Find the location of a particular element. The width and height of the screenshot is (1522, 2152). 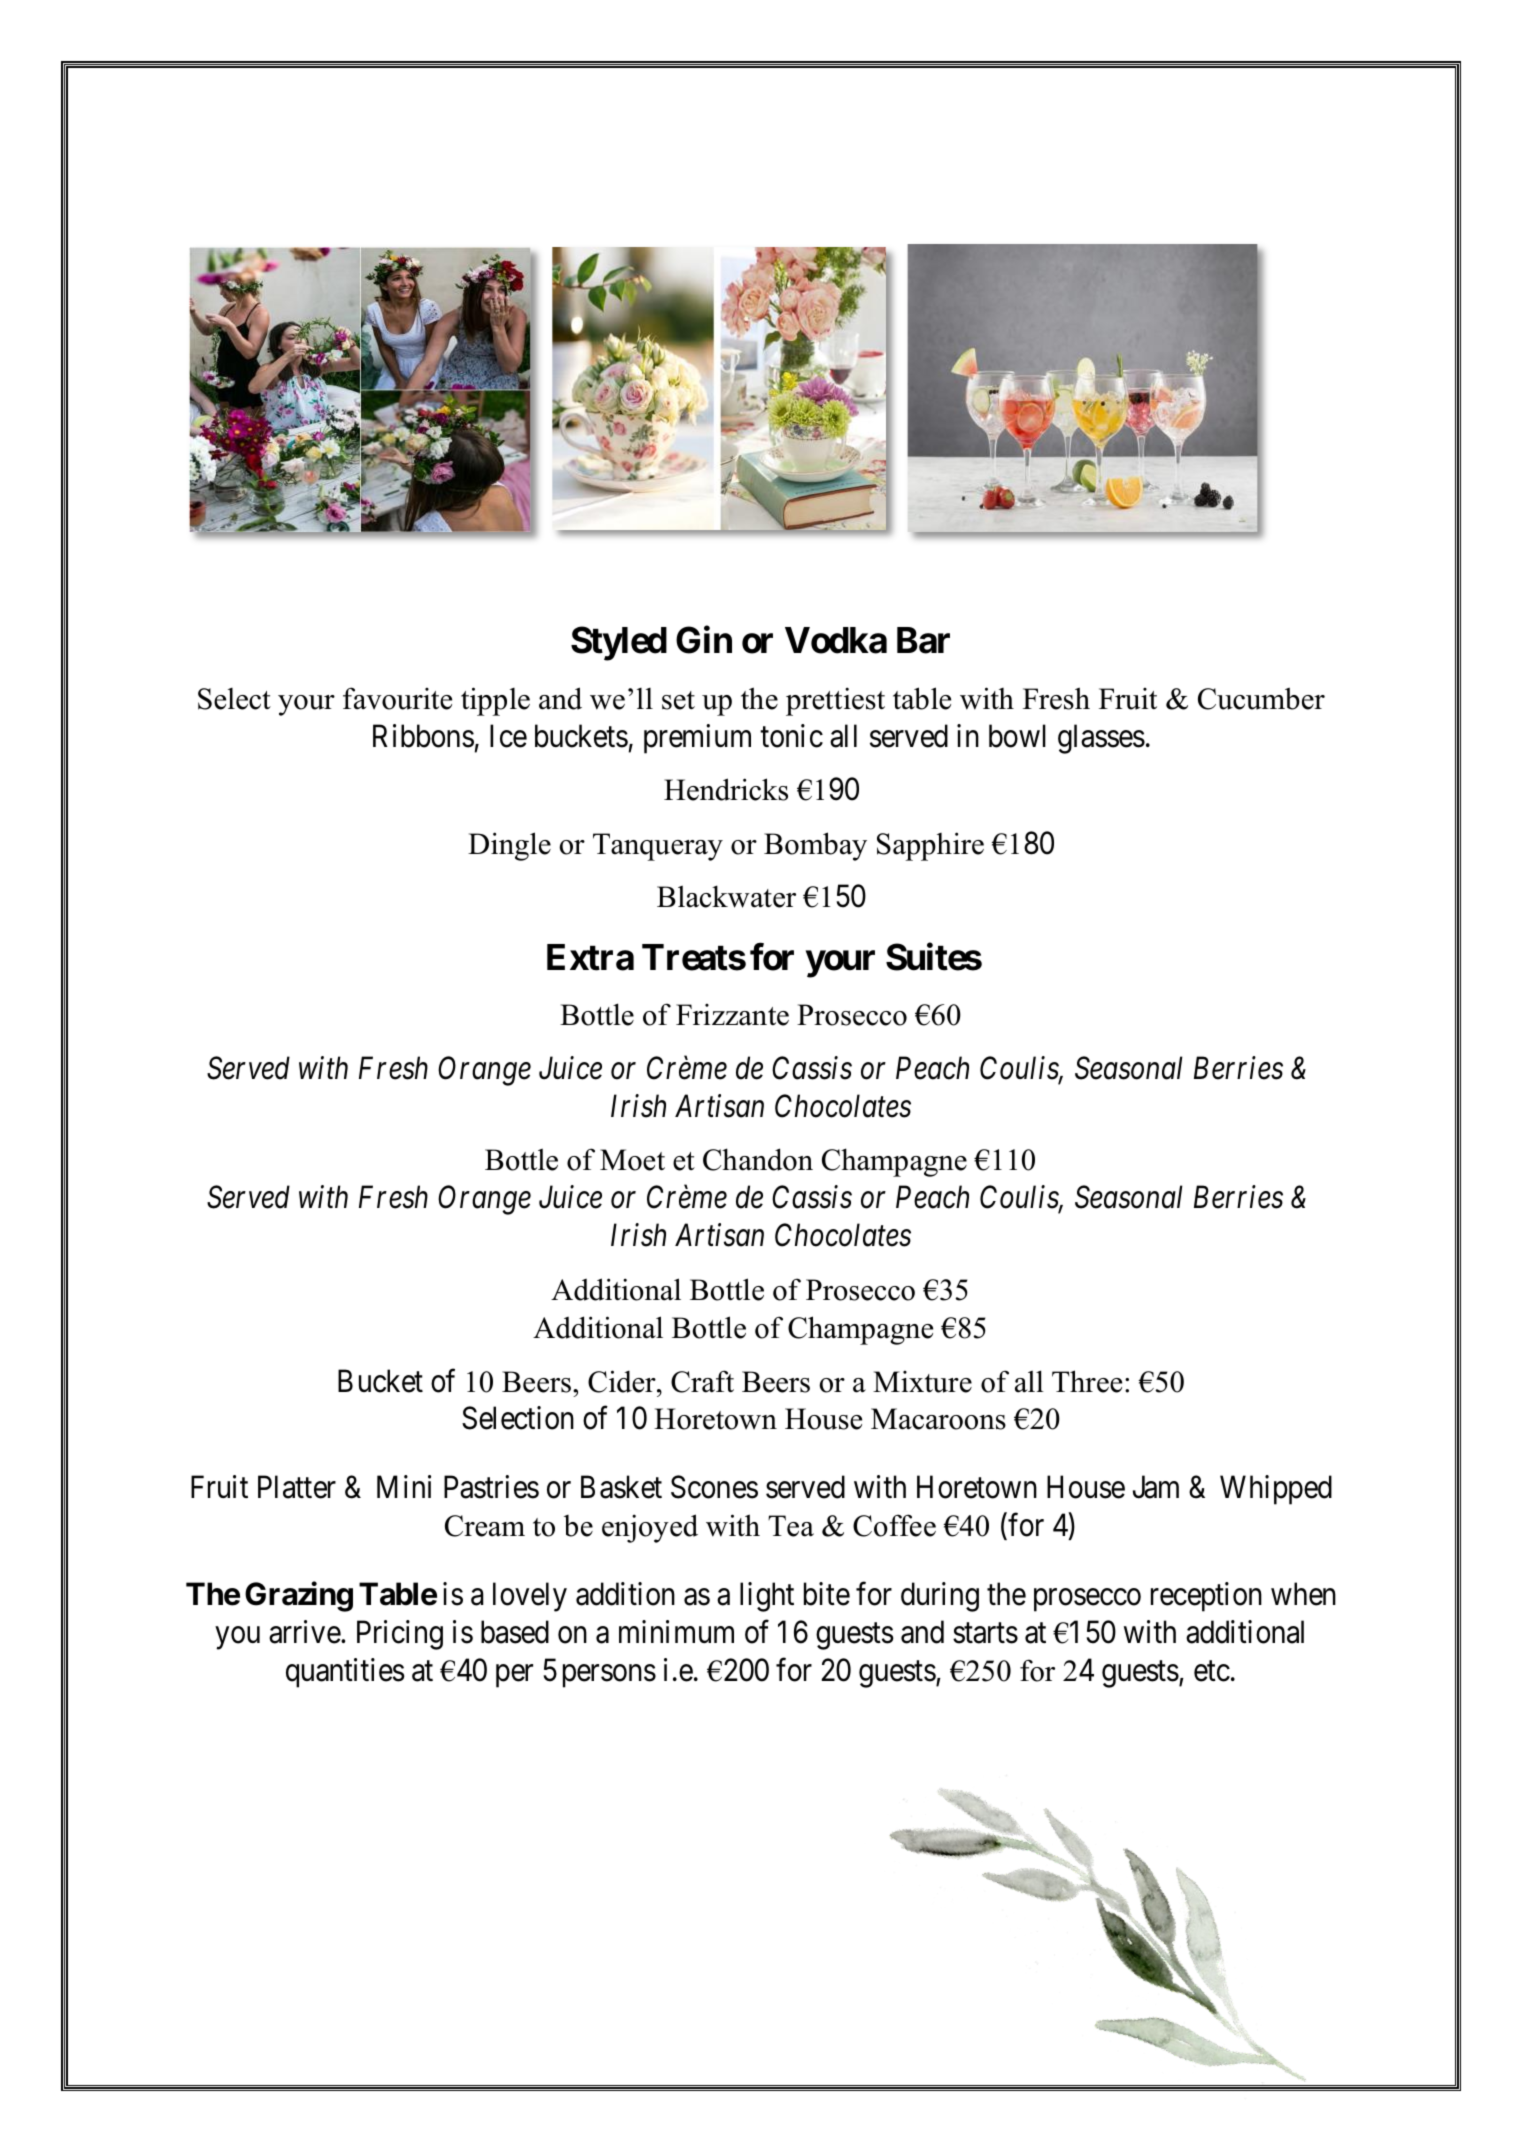

favourite is located at coordinates (397, 698).
